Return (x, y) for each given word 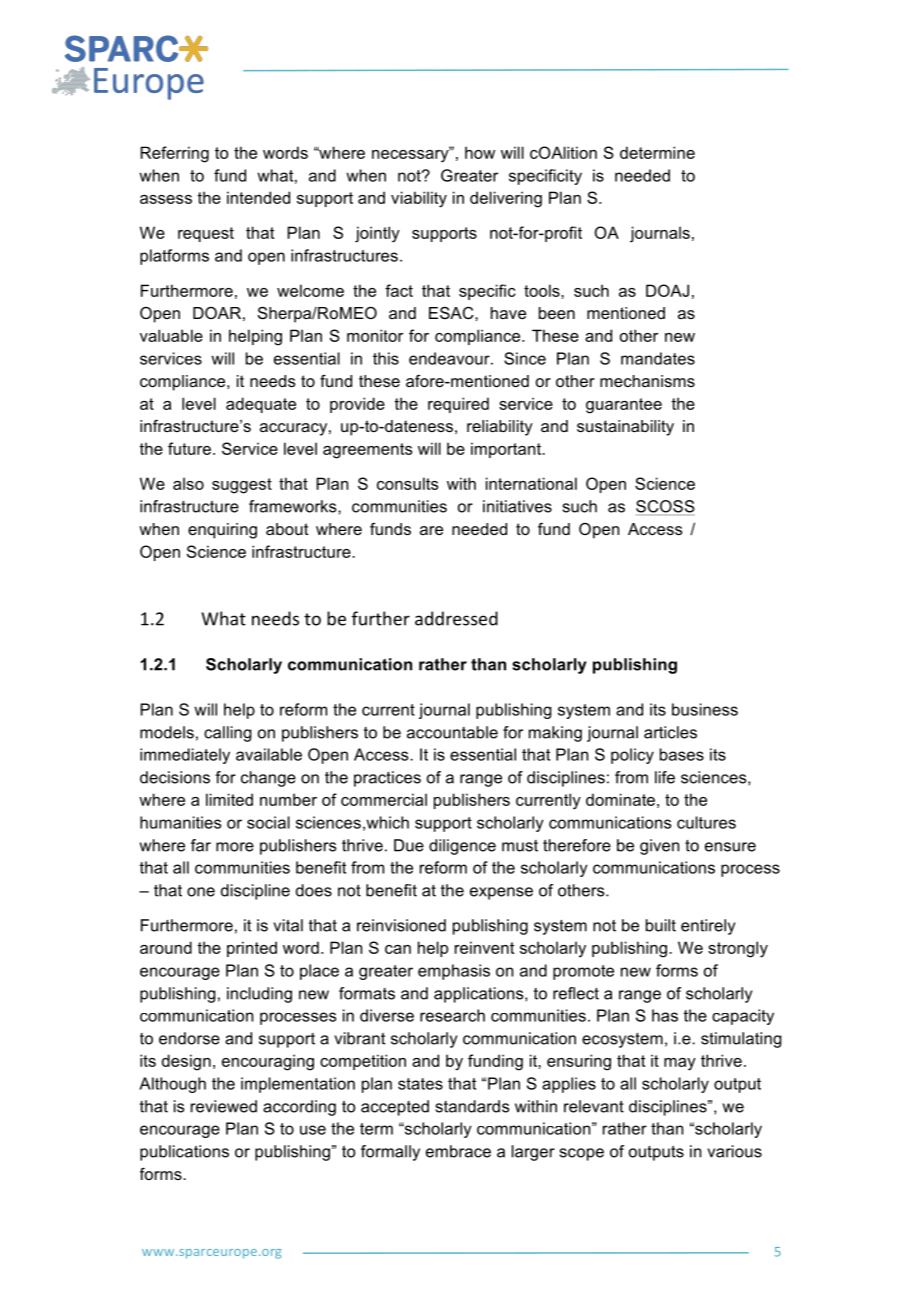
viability (419, 199)
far (201, 845)
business (705, 709)
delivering (506, 199)
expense (501, 893)
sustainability (625, 428)
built (661, 925)
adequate (261, 405)
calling (228, 734)
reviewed (224, 1106)
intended (258, 197)
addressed (456, 618)
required (458, 405)
